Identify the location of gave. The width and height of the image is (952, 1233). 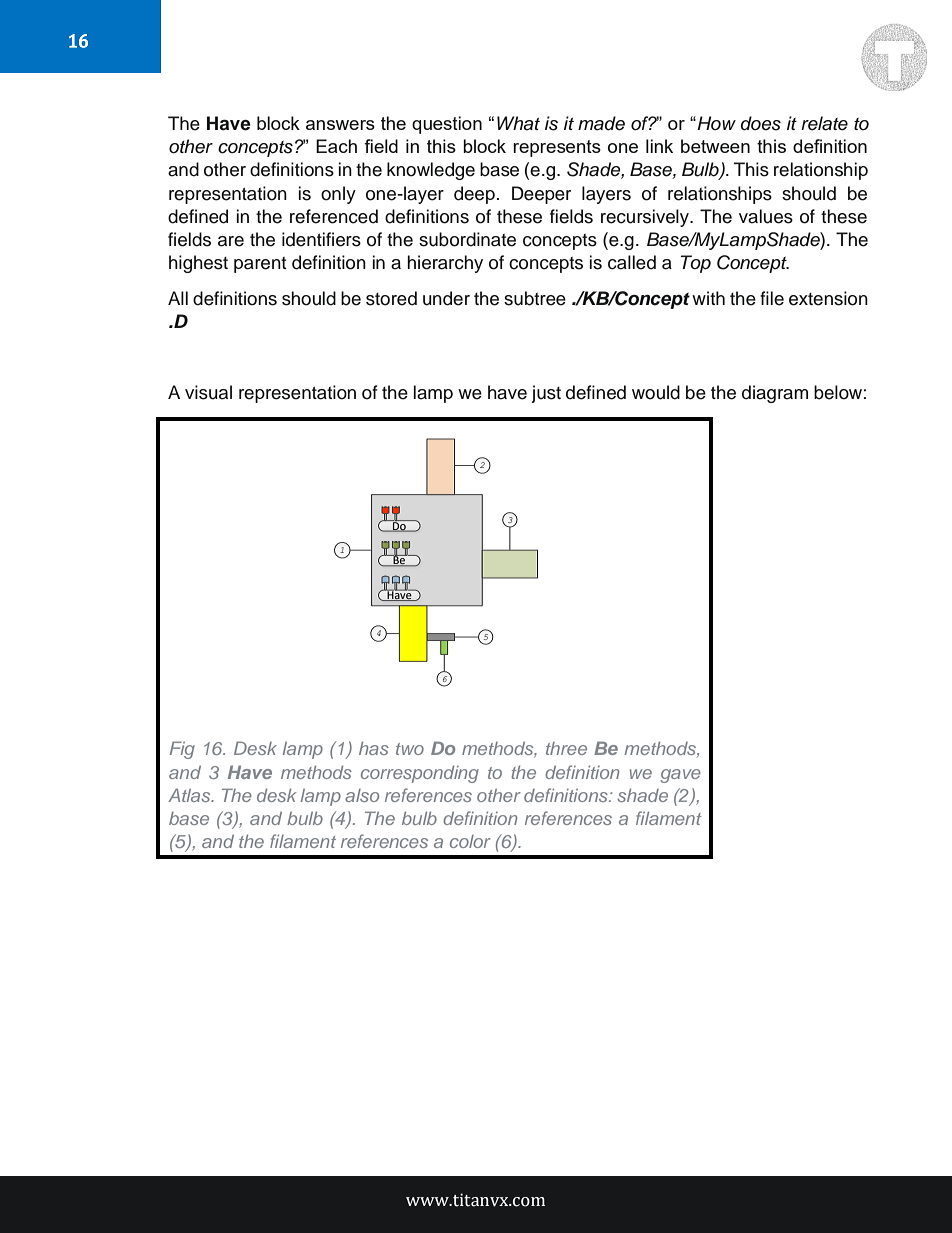
(680, 776).
